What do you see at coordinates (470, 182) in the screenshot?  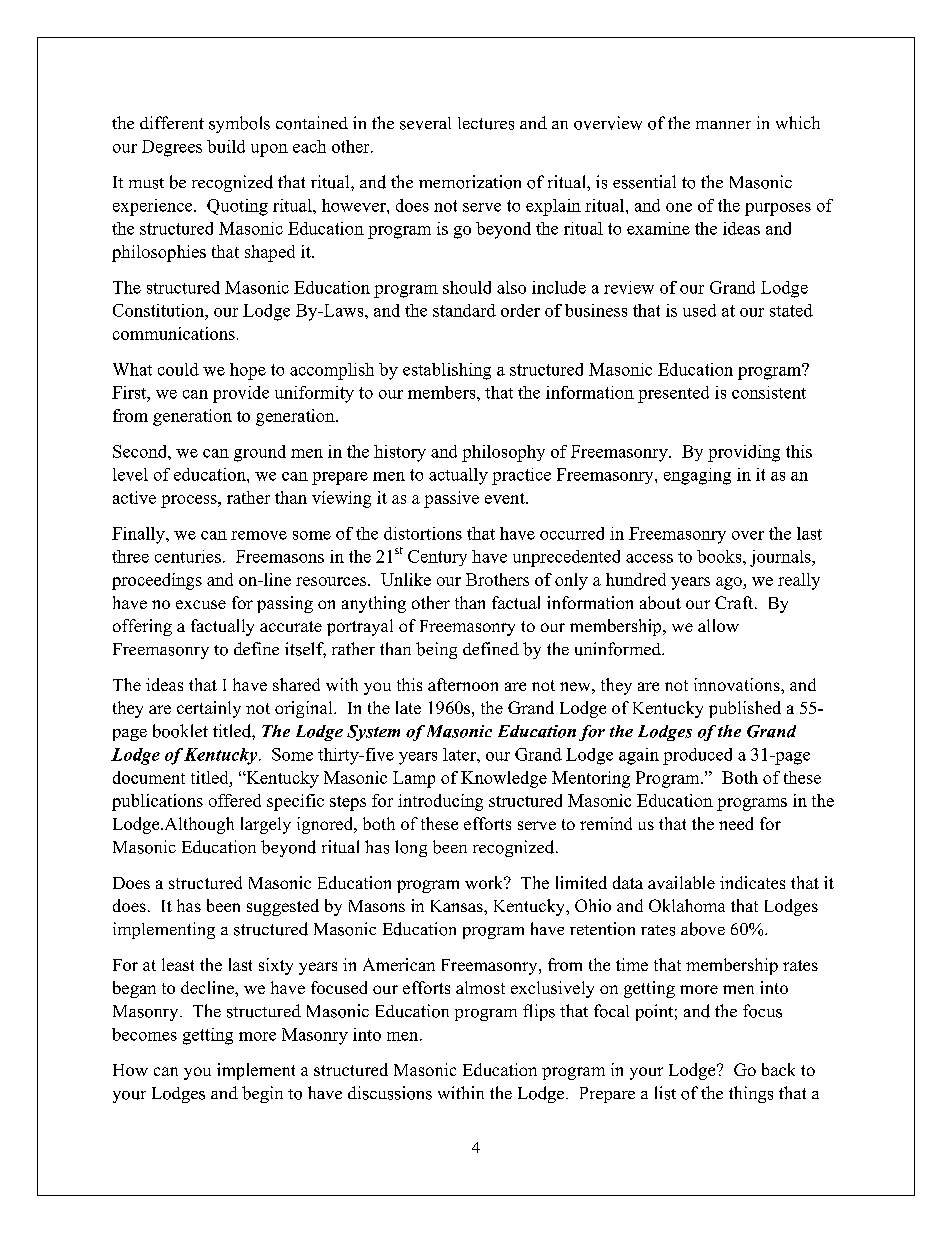 I see `memorization` at bounding box center [470, 182].
